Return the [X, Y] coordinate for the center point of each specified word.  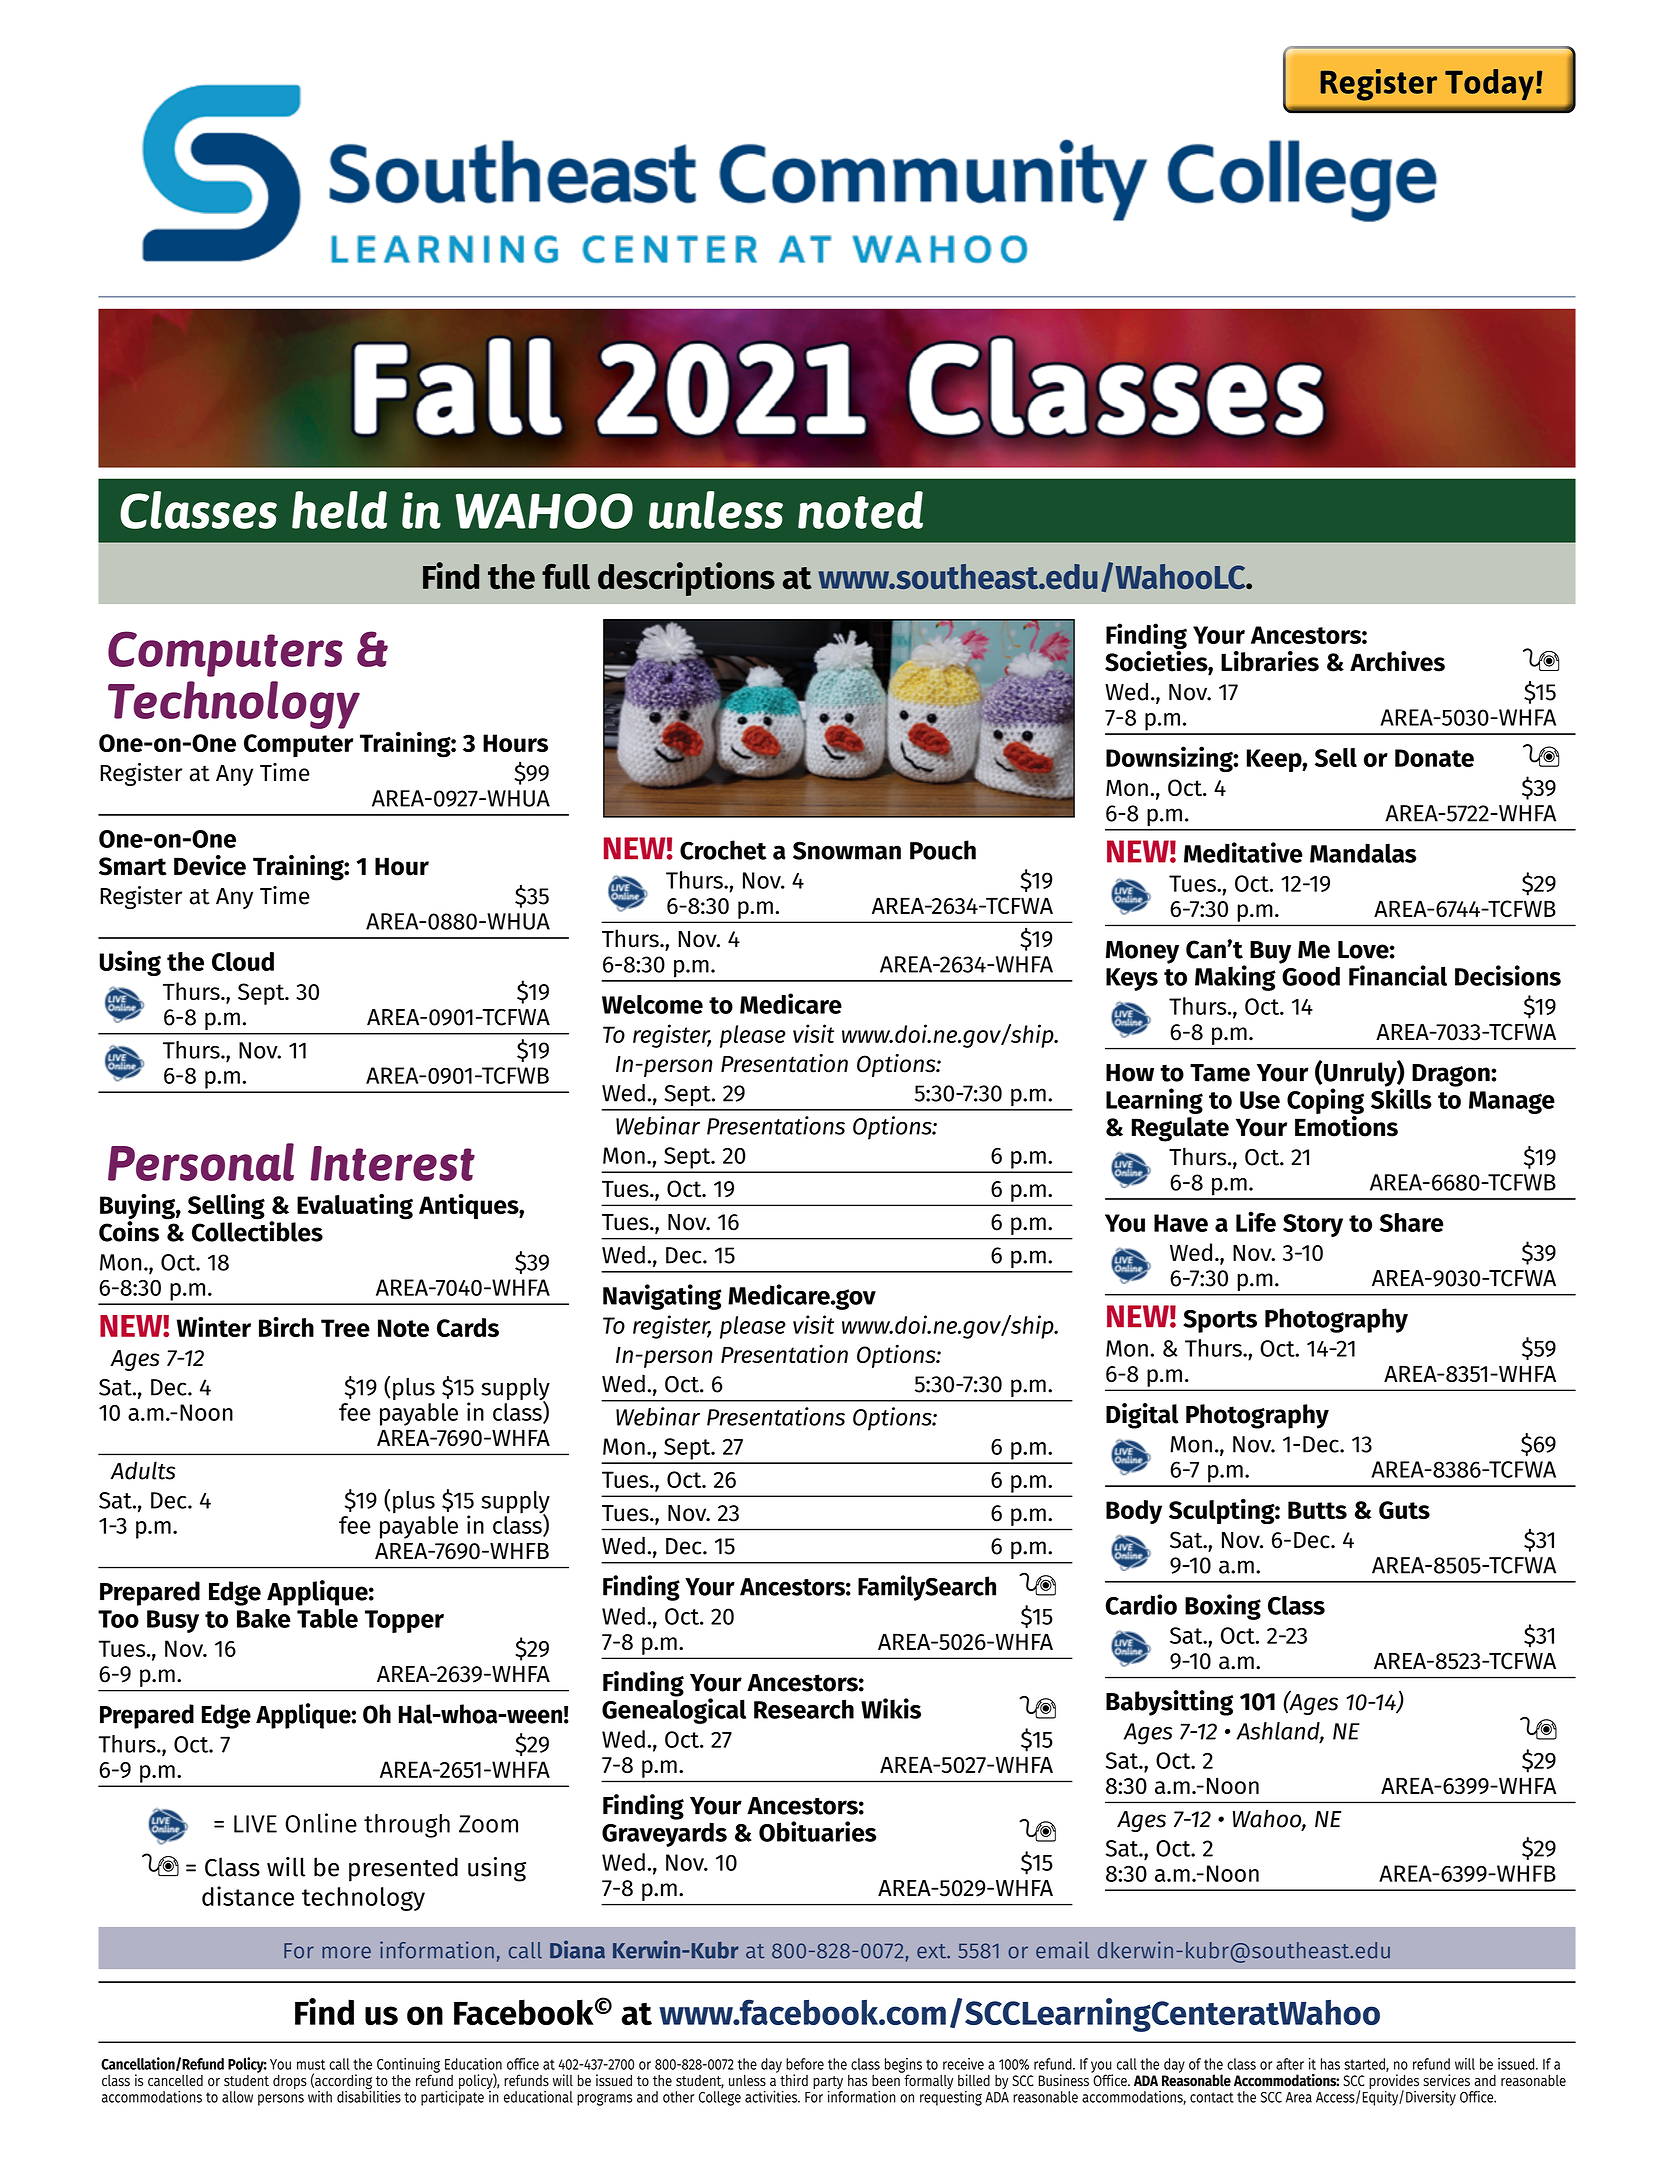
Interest [393, 1163]
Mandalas [1363, 853]
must [311, 2064]
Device [210, 865]
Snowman [847, 850]
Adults [142, 1470]
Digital [1142, 1416]
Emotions [1346, 1125]
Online [321, 1823]
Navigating [662, 1297]
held [339, 510]
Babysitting [1169, 1703]
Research [804, 1709]
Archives [1397, 661]
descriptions [686, 579]
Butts [1317, 1510]
